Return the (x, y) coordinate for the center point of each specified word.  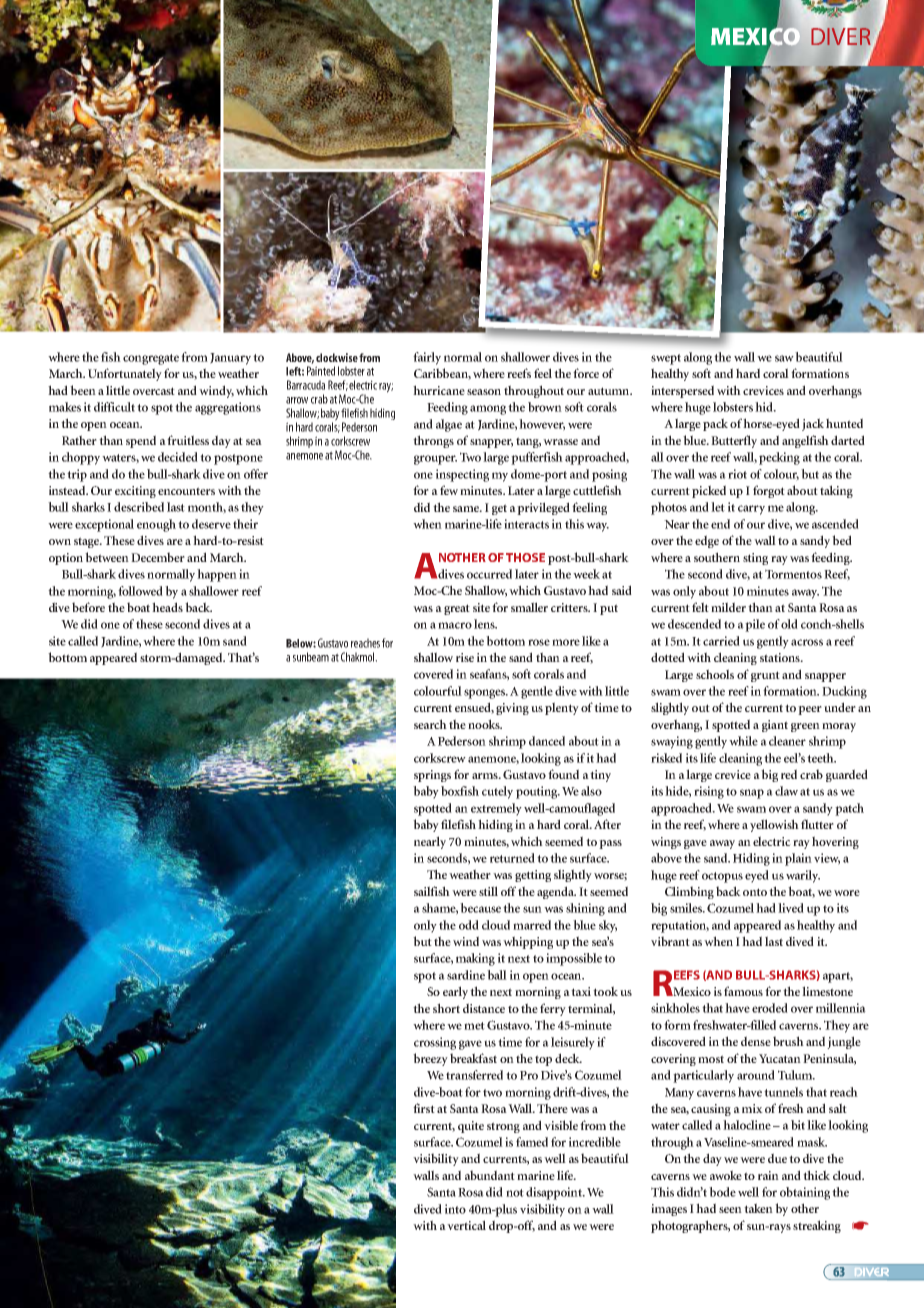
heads (167, 607)
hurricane (439, 390)
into (455, 1209)
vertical (466, 1225)
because (480, 908)
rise (465, 657)
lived (791, 908)
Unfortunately (125, 374)
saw (784, 358)
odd (469, 925)
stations (781, 657)
